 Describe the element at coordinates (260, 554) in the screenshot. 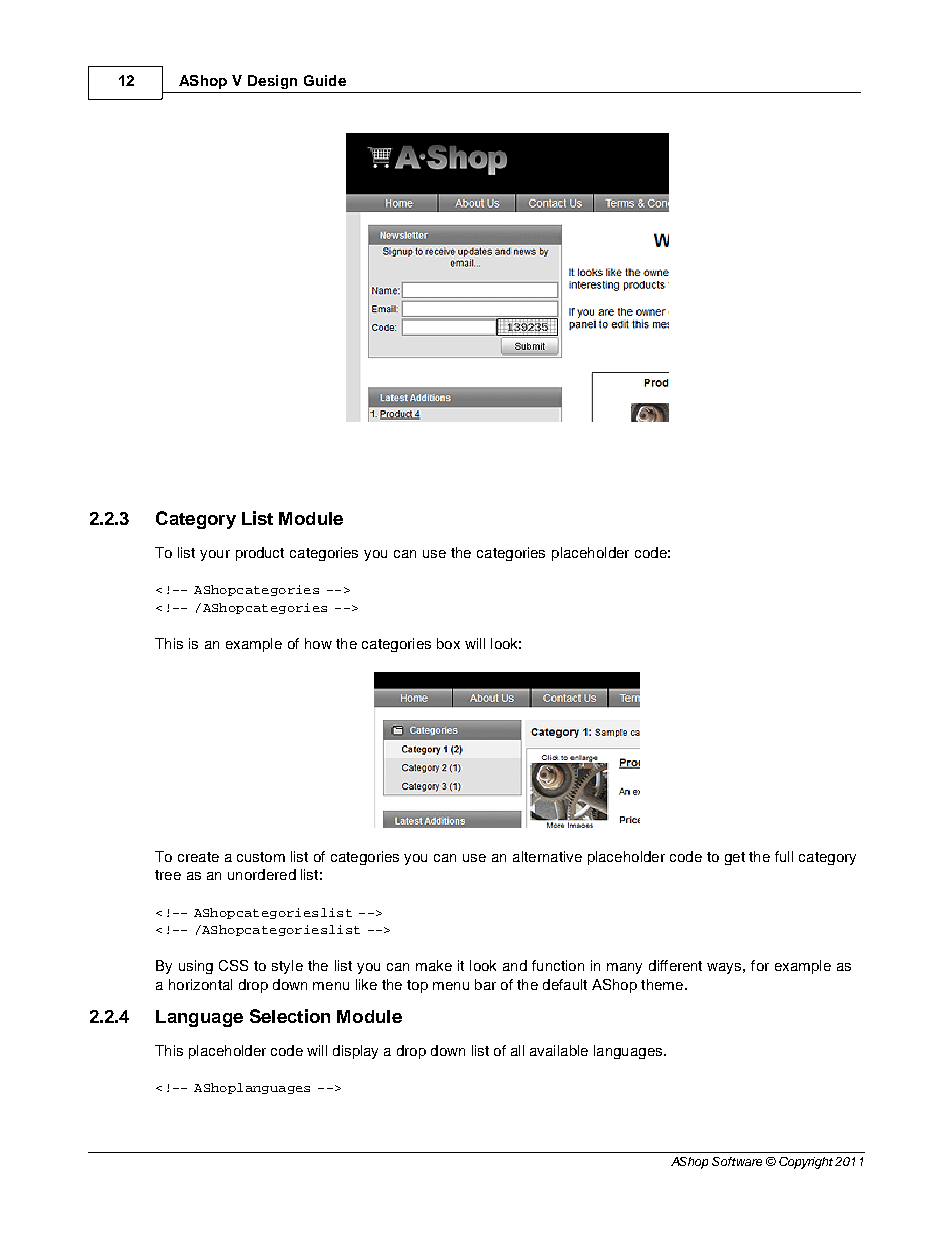

I see `product` at that location.
